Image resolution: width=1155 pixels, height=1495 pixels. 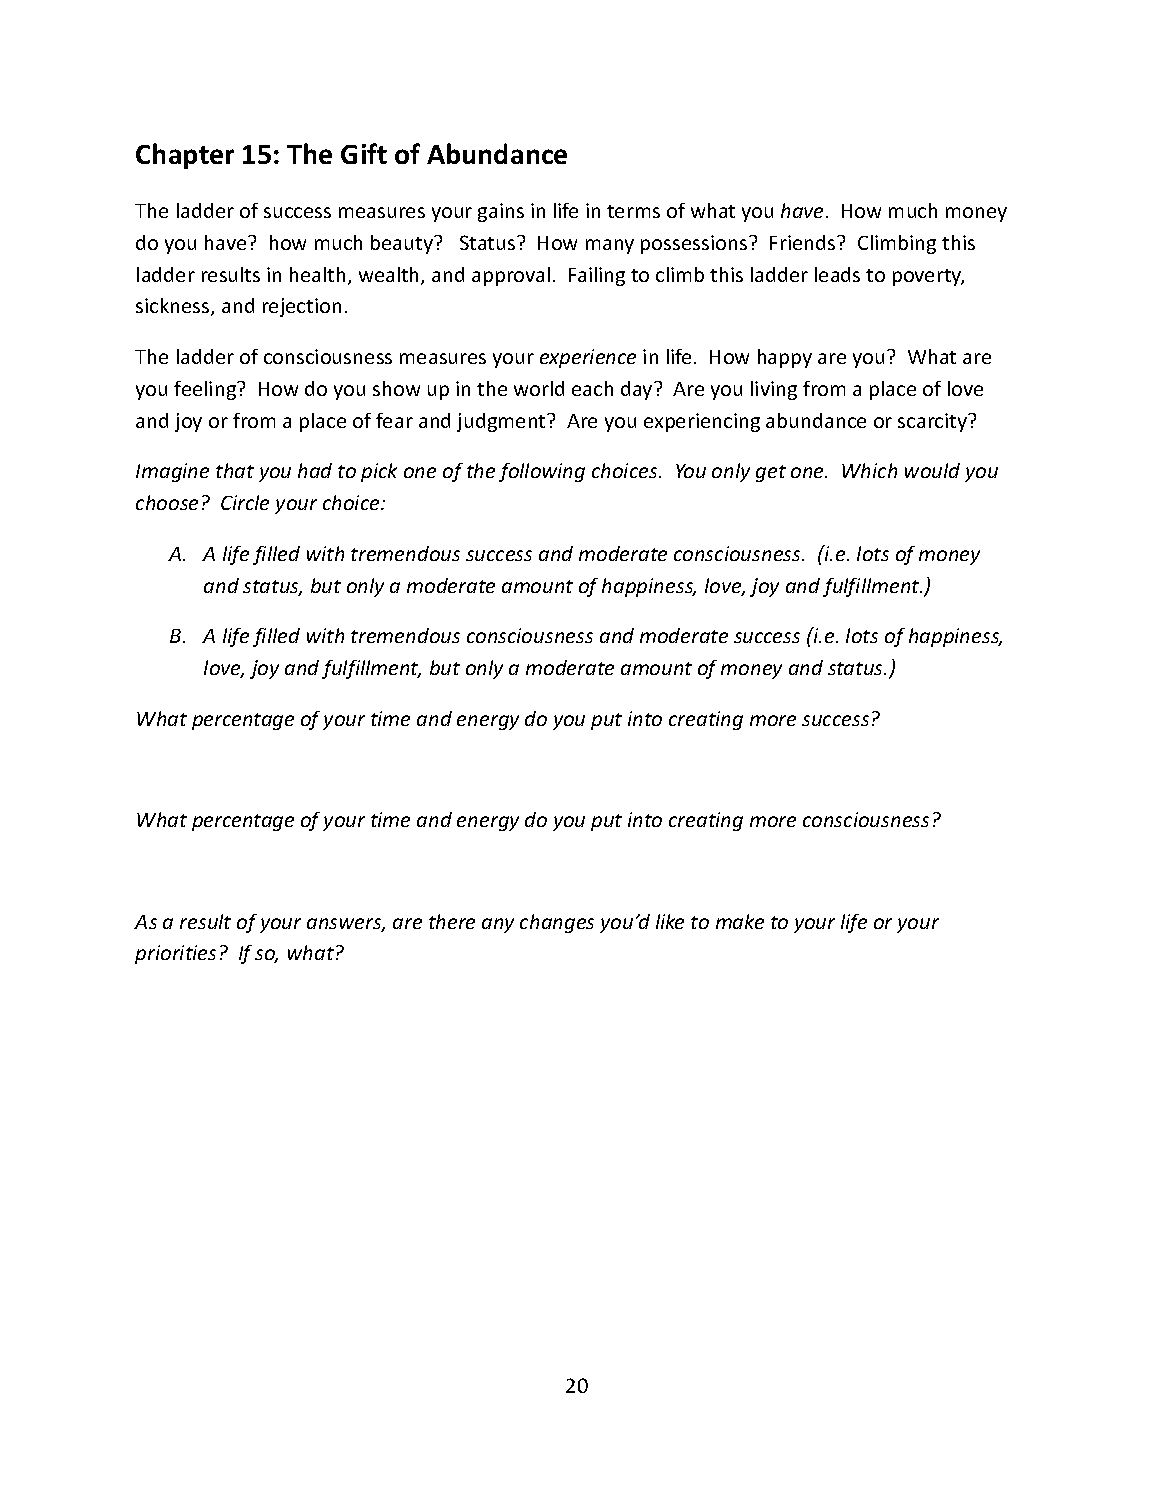 What do you see at coordinates (869, 470) in the image?
I see `Which` at bounding box center [869, 470].
